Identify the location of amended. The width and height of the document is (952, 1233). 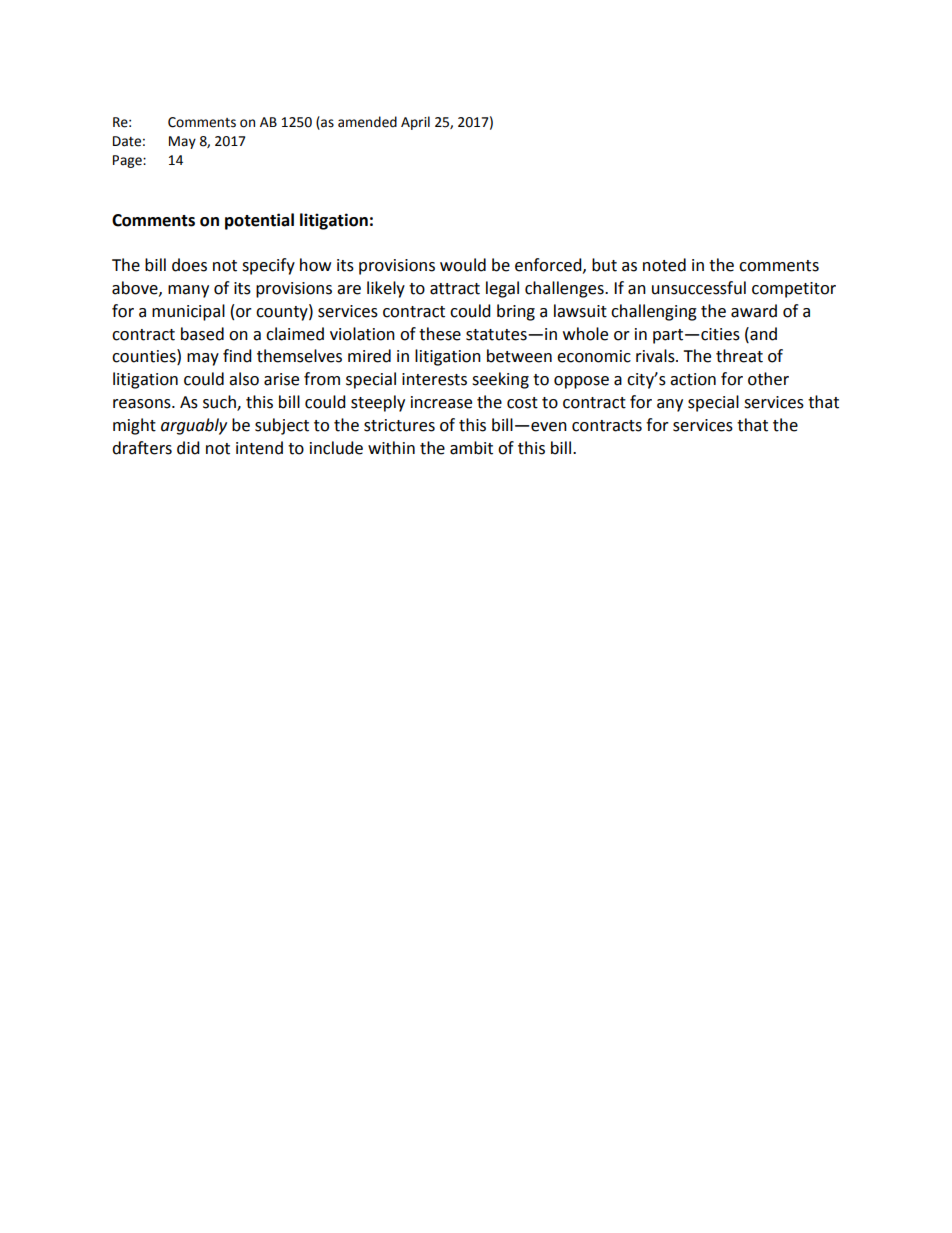
(367, 122).
